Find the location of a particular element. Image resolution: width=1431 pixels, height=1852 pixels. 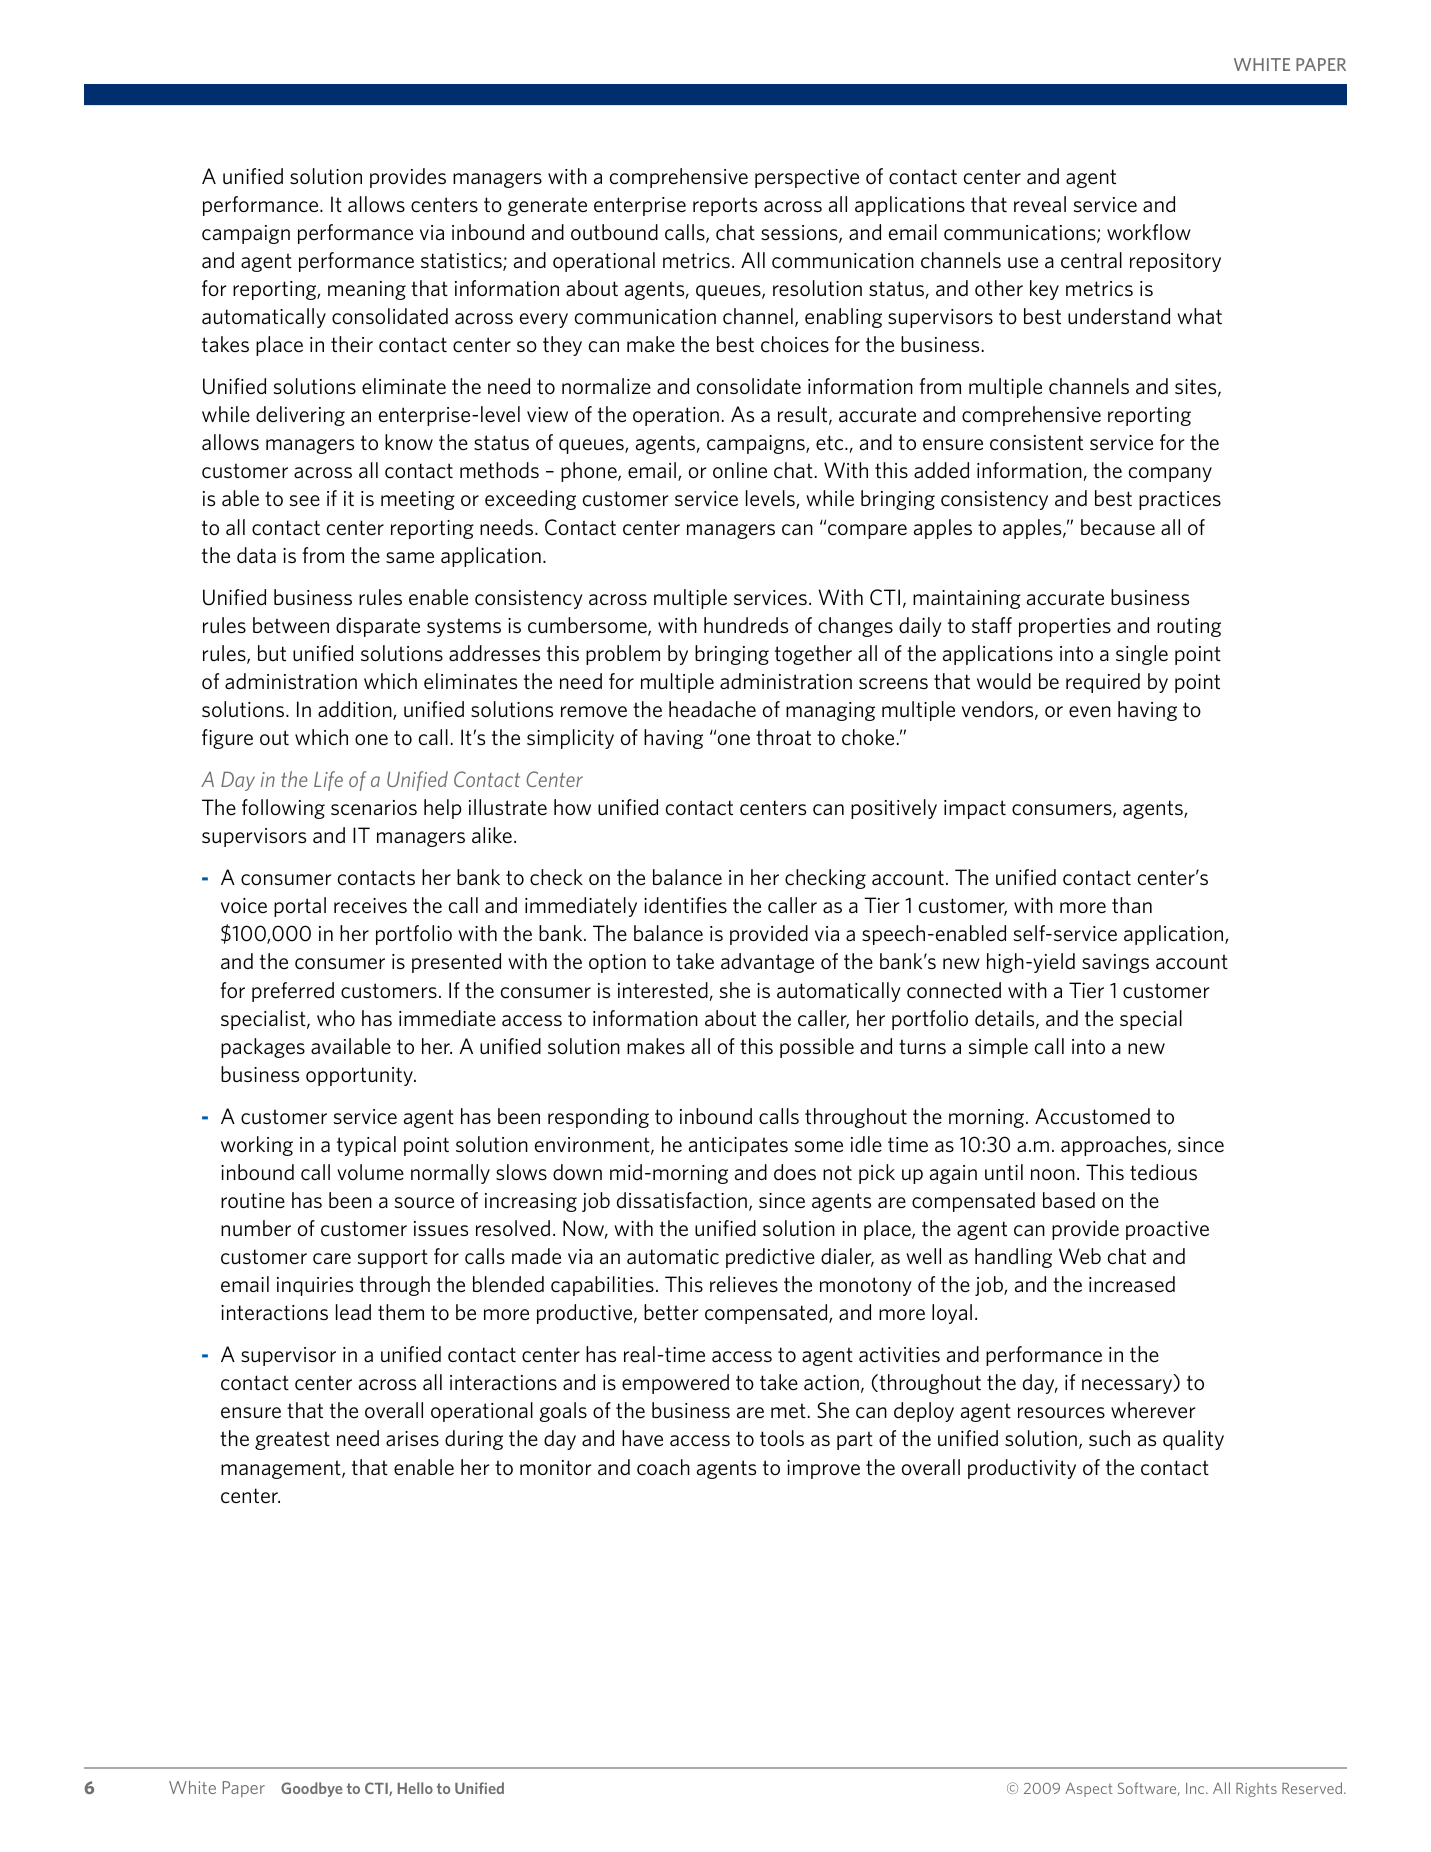

who is located at coordinates (336, 1018).
